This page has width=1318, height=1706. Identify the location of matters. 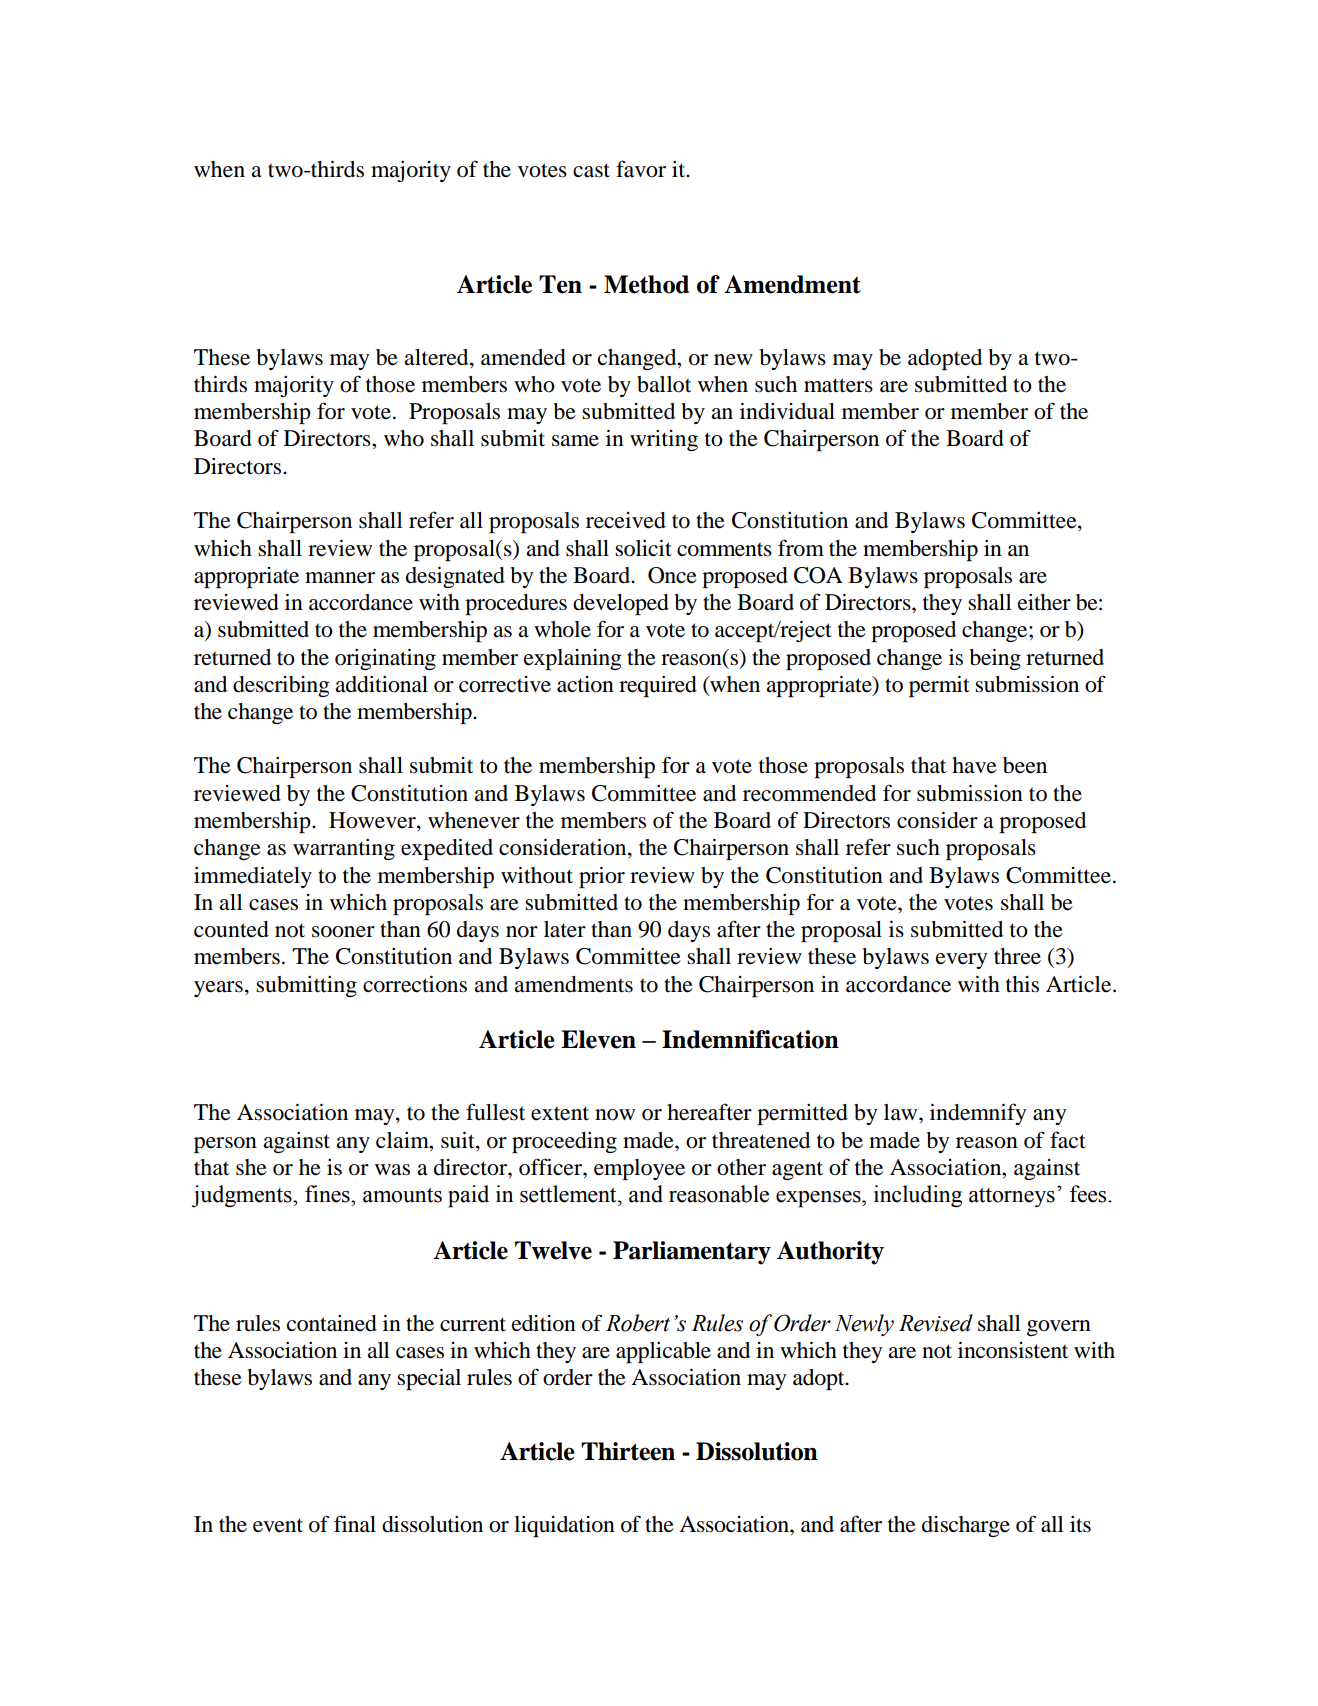
(838, 385).
